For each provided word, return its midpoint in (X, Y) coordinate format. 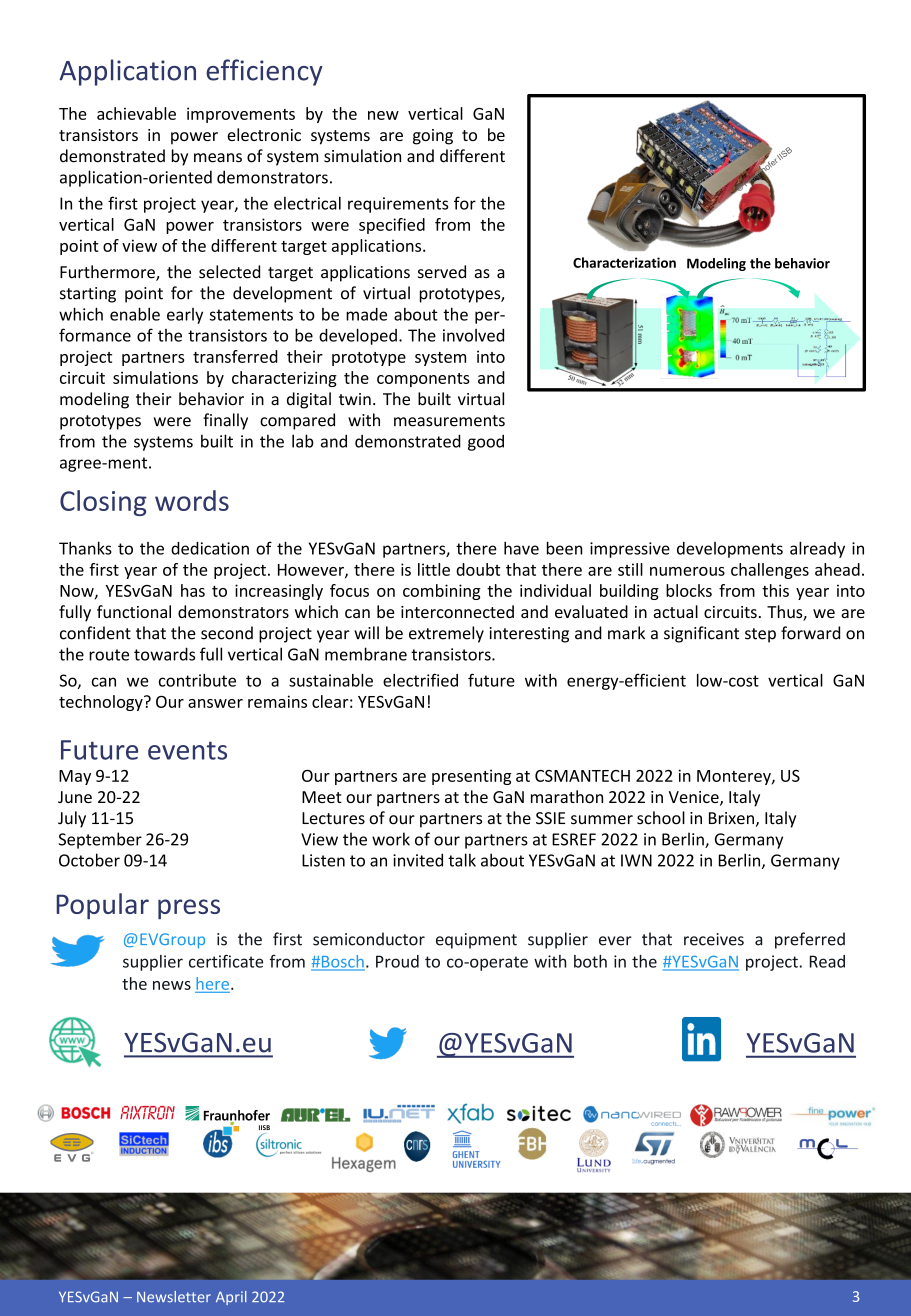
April (231, 1298)
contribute (197, 680)
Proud (397, 961)
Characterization (624, 262)
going (433, 137)
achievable (136, 113)
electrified (420, 680)
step (760, 635)
